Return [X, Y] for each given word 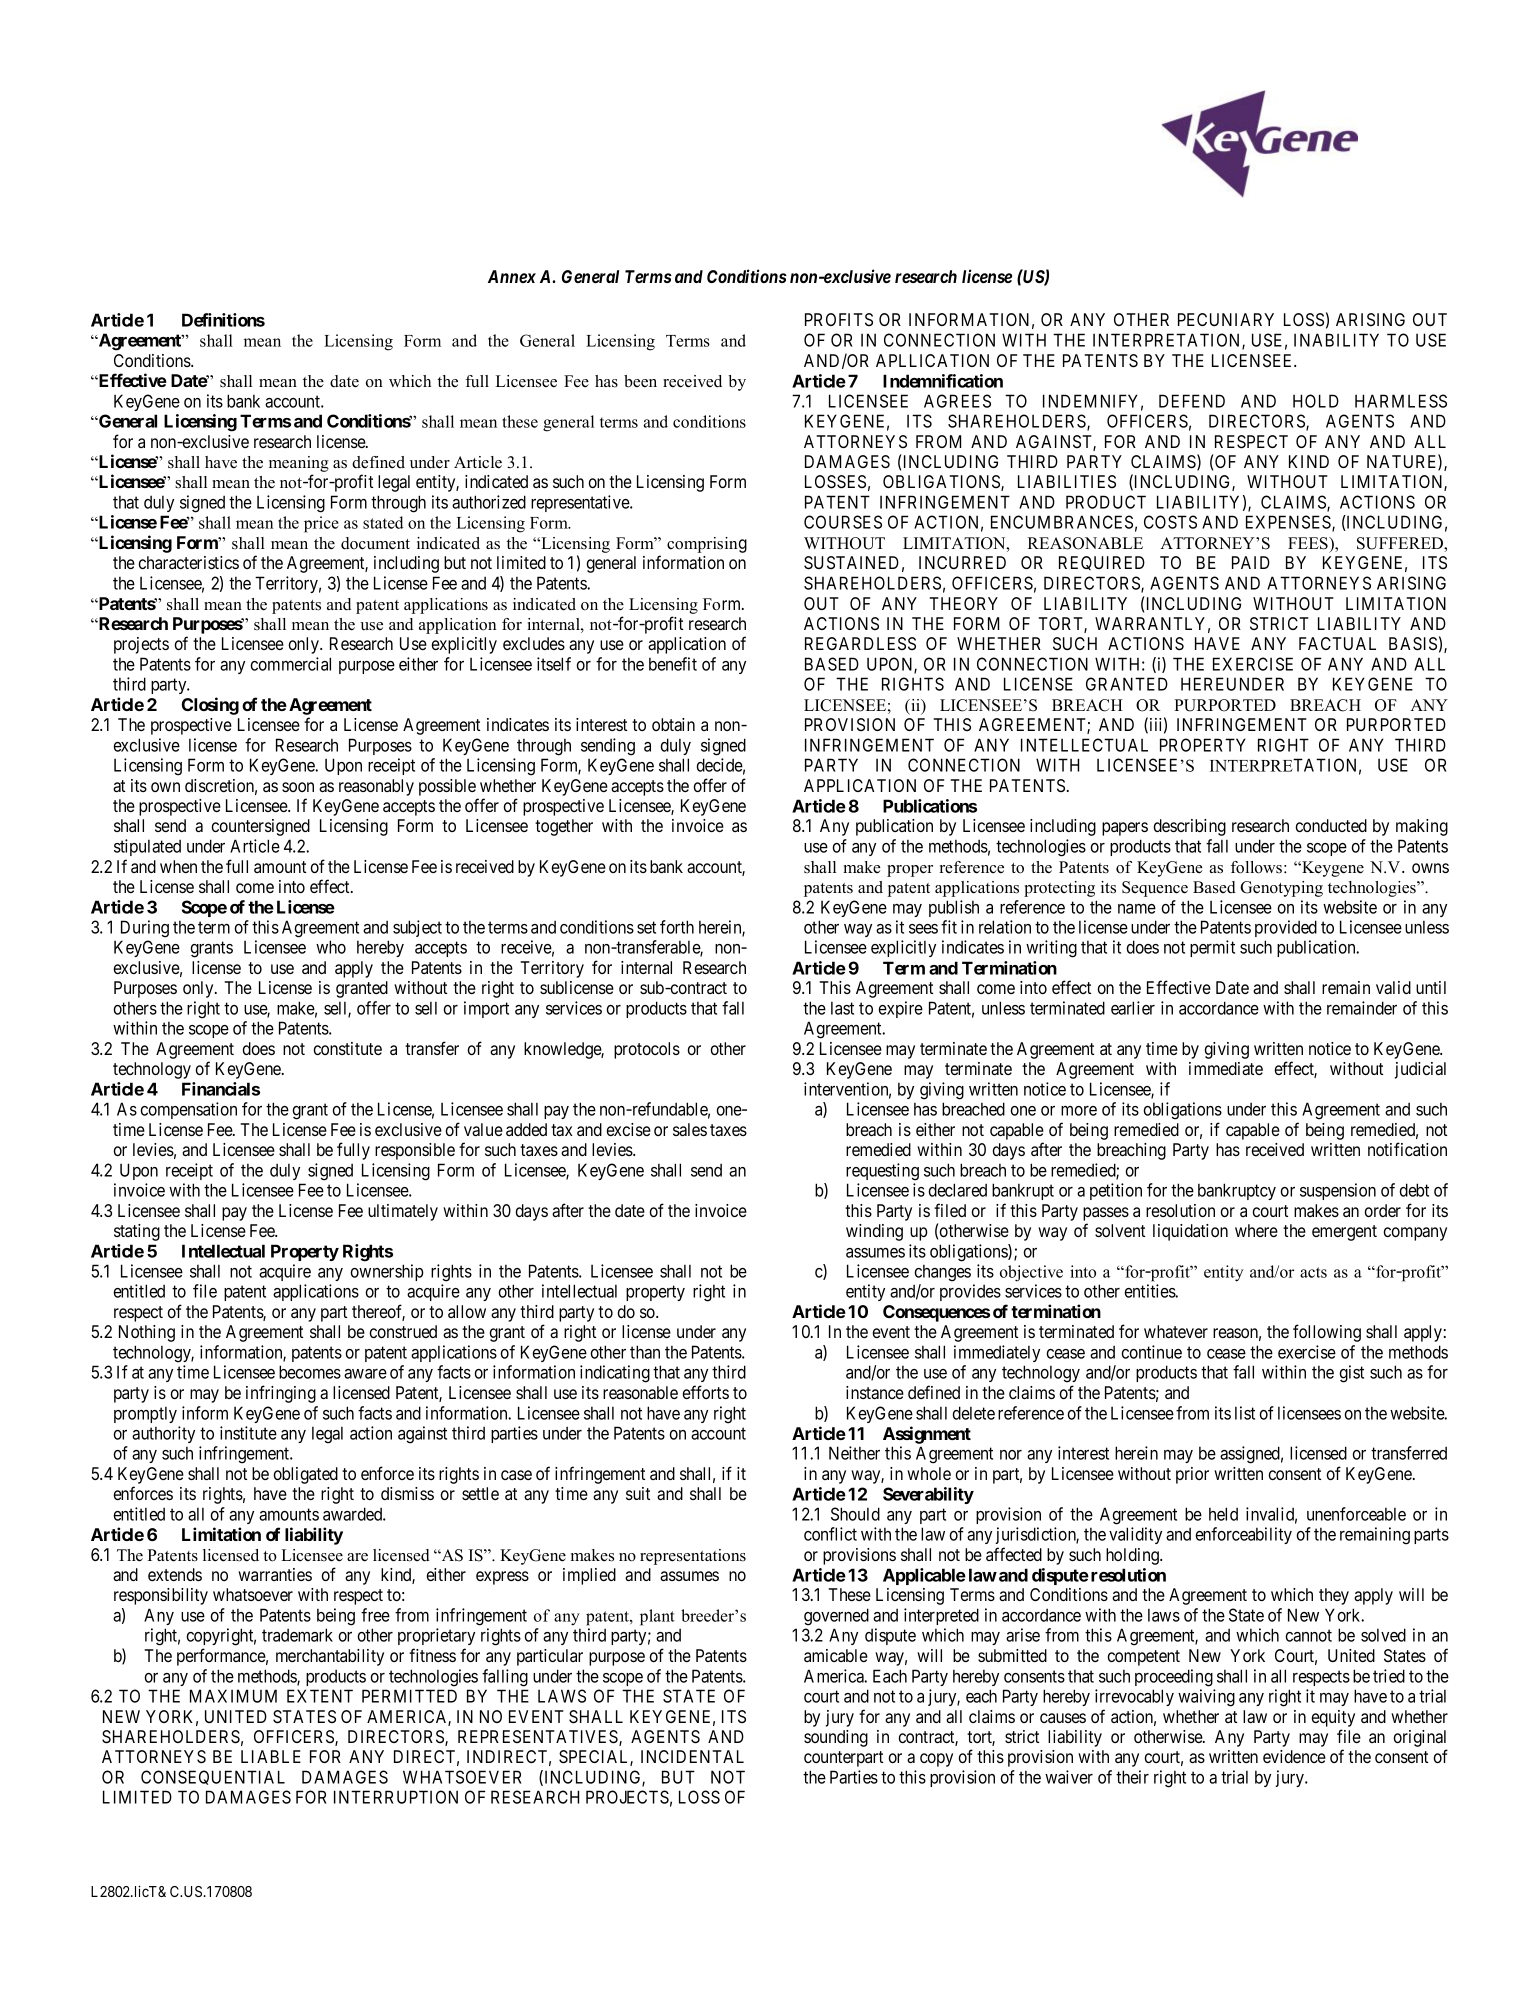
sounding [836, 1738]
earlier [1133, 1008]
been [640, 381]
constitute [347, 1048]
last [842, 1008]
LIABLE [271, 1756]
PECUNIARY [1226, 319]
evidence [1294, 1756]
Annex [512, 276]
